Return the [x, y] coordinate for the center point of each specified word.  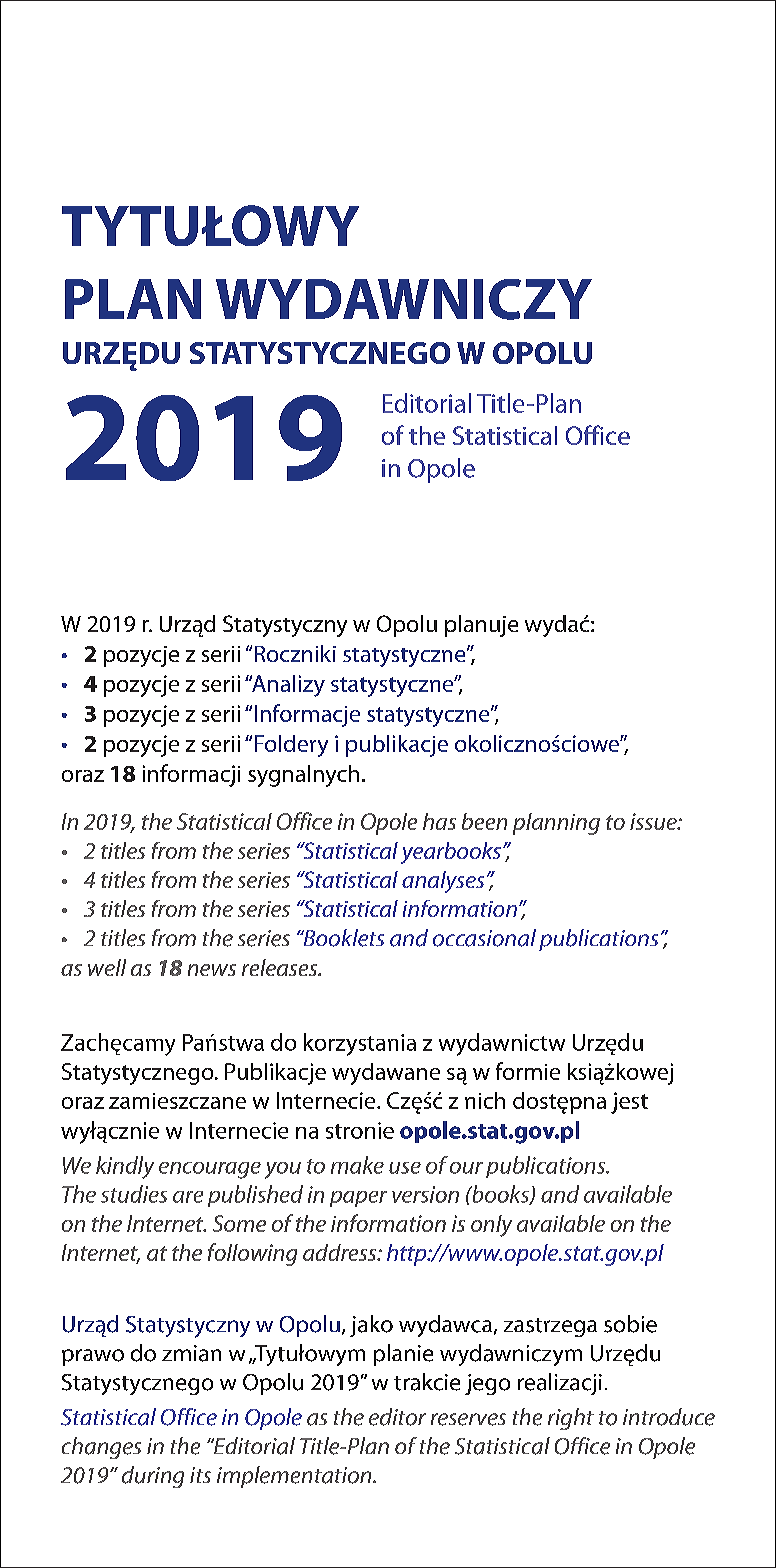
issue [654, 821]
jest [629, 1103]
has [439, 821]
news [212, 970]
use [405, 1168]
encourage [210, 1170]
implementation [295, 1477]
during [153, 1477]
